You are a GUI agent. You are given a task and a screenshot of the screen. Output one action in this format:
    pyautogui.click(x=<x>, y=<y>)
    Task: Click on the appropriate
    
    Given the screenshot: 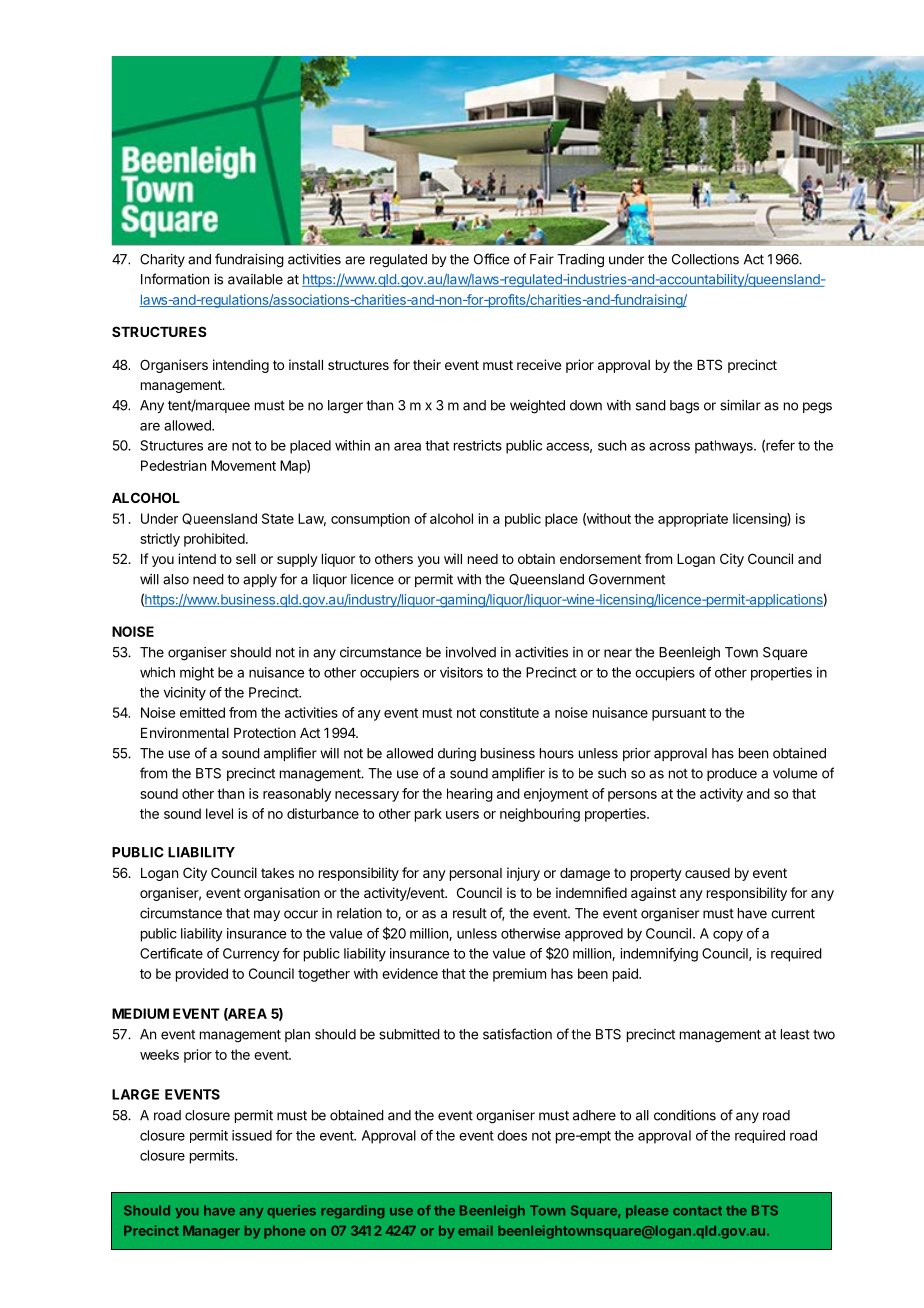 What is the action you would take?
    pyautogui.click(x=693, y=520)
